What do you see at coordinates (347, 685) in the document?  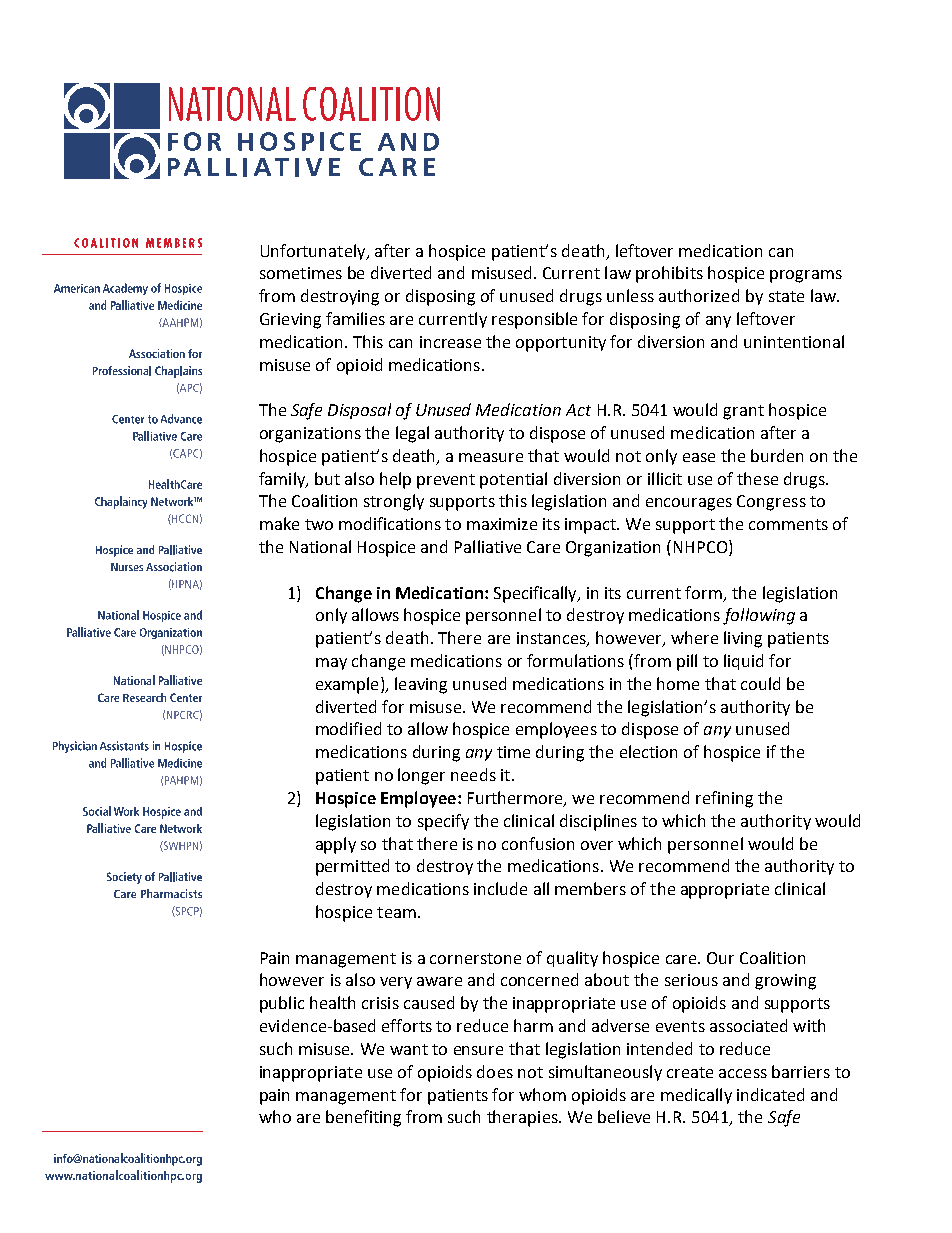 I see `example` at bounding box center [347, 685].
